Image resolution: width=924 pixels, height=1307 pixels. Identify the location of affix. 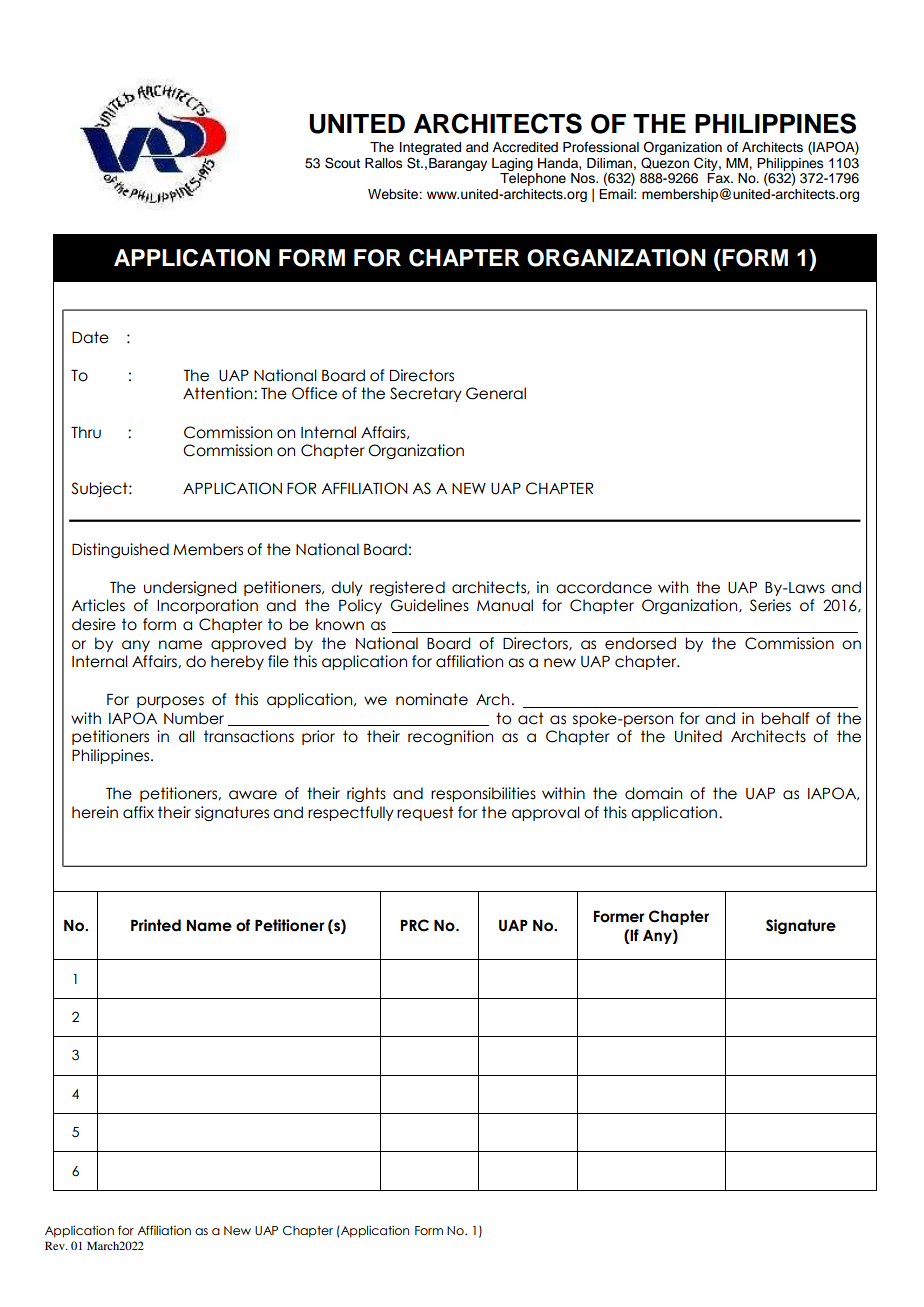
(138, 812).
